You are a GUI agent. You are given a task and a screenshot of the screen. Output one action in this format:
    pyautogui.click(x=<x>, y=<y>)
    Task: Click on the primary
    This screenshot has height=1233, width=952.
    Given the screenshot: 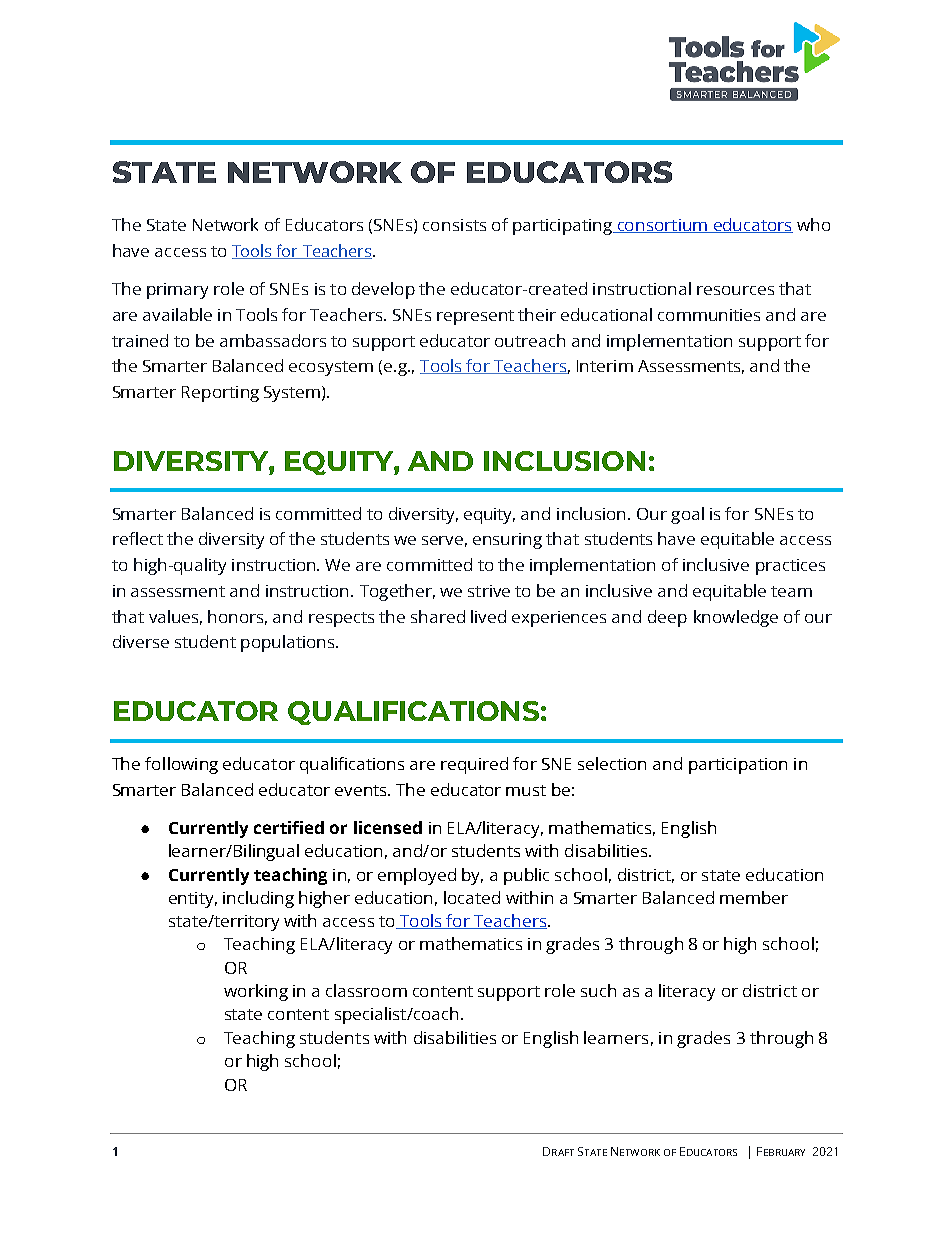 What is the action you would take?
    pyautogui.click(x=177, y=291)
